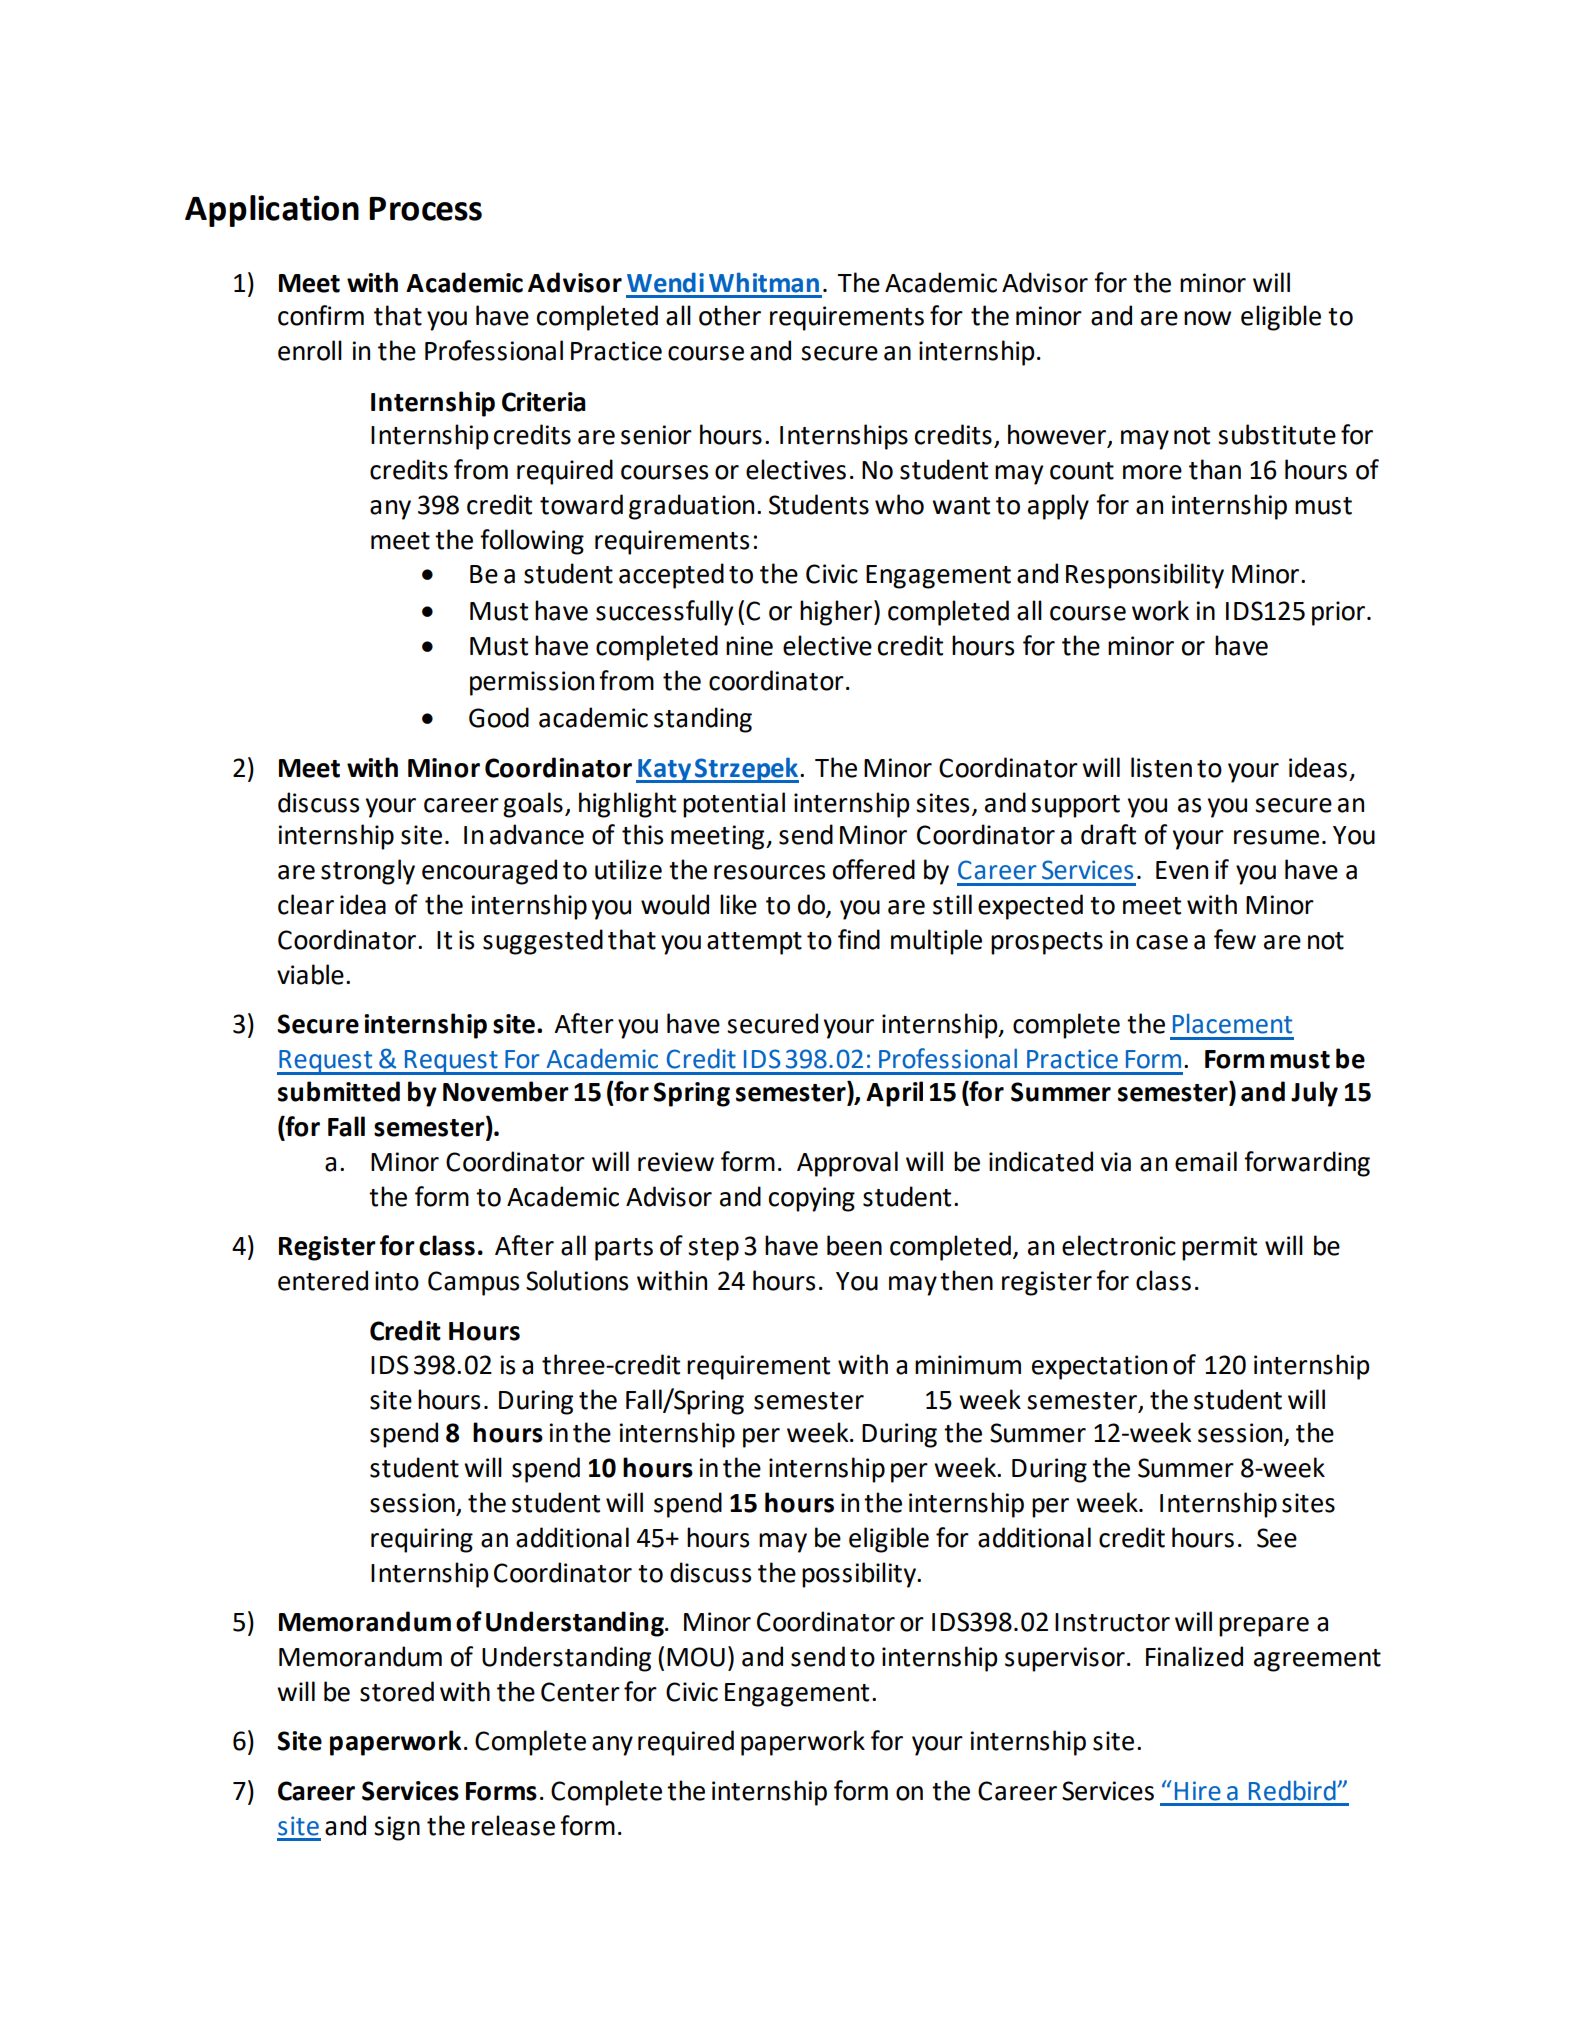 The height and width of the screenshot is (2034, 1571). I want to click on higher, so click(836, 613).
